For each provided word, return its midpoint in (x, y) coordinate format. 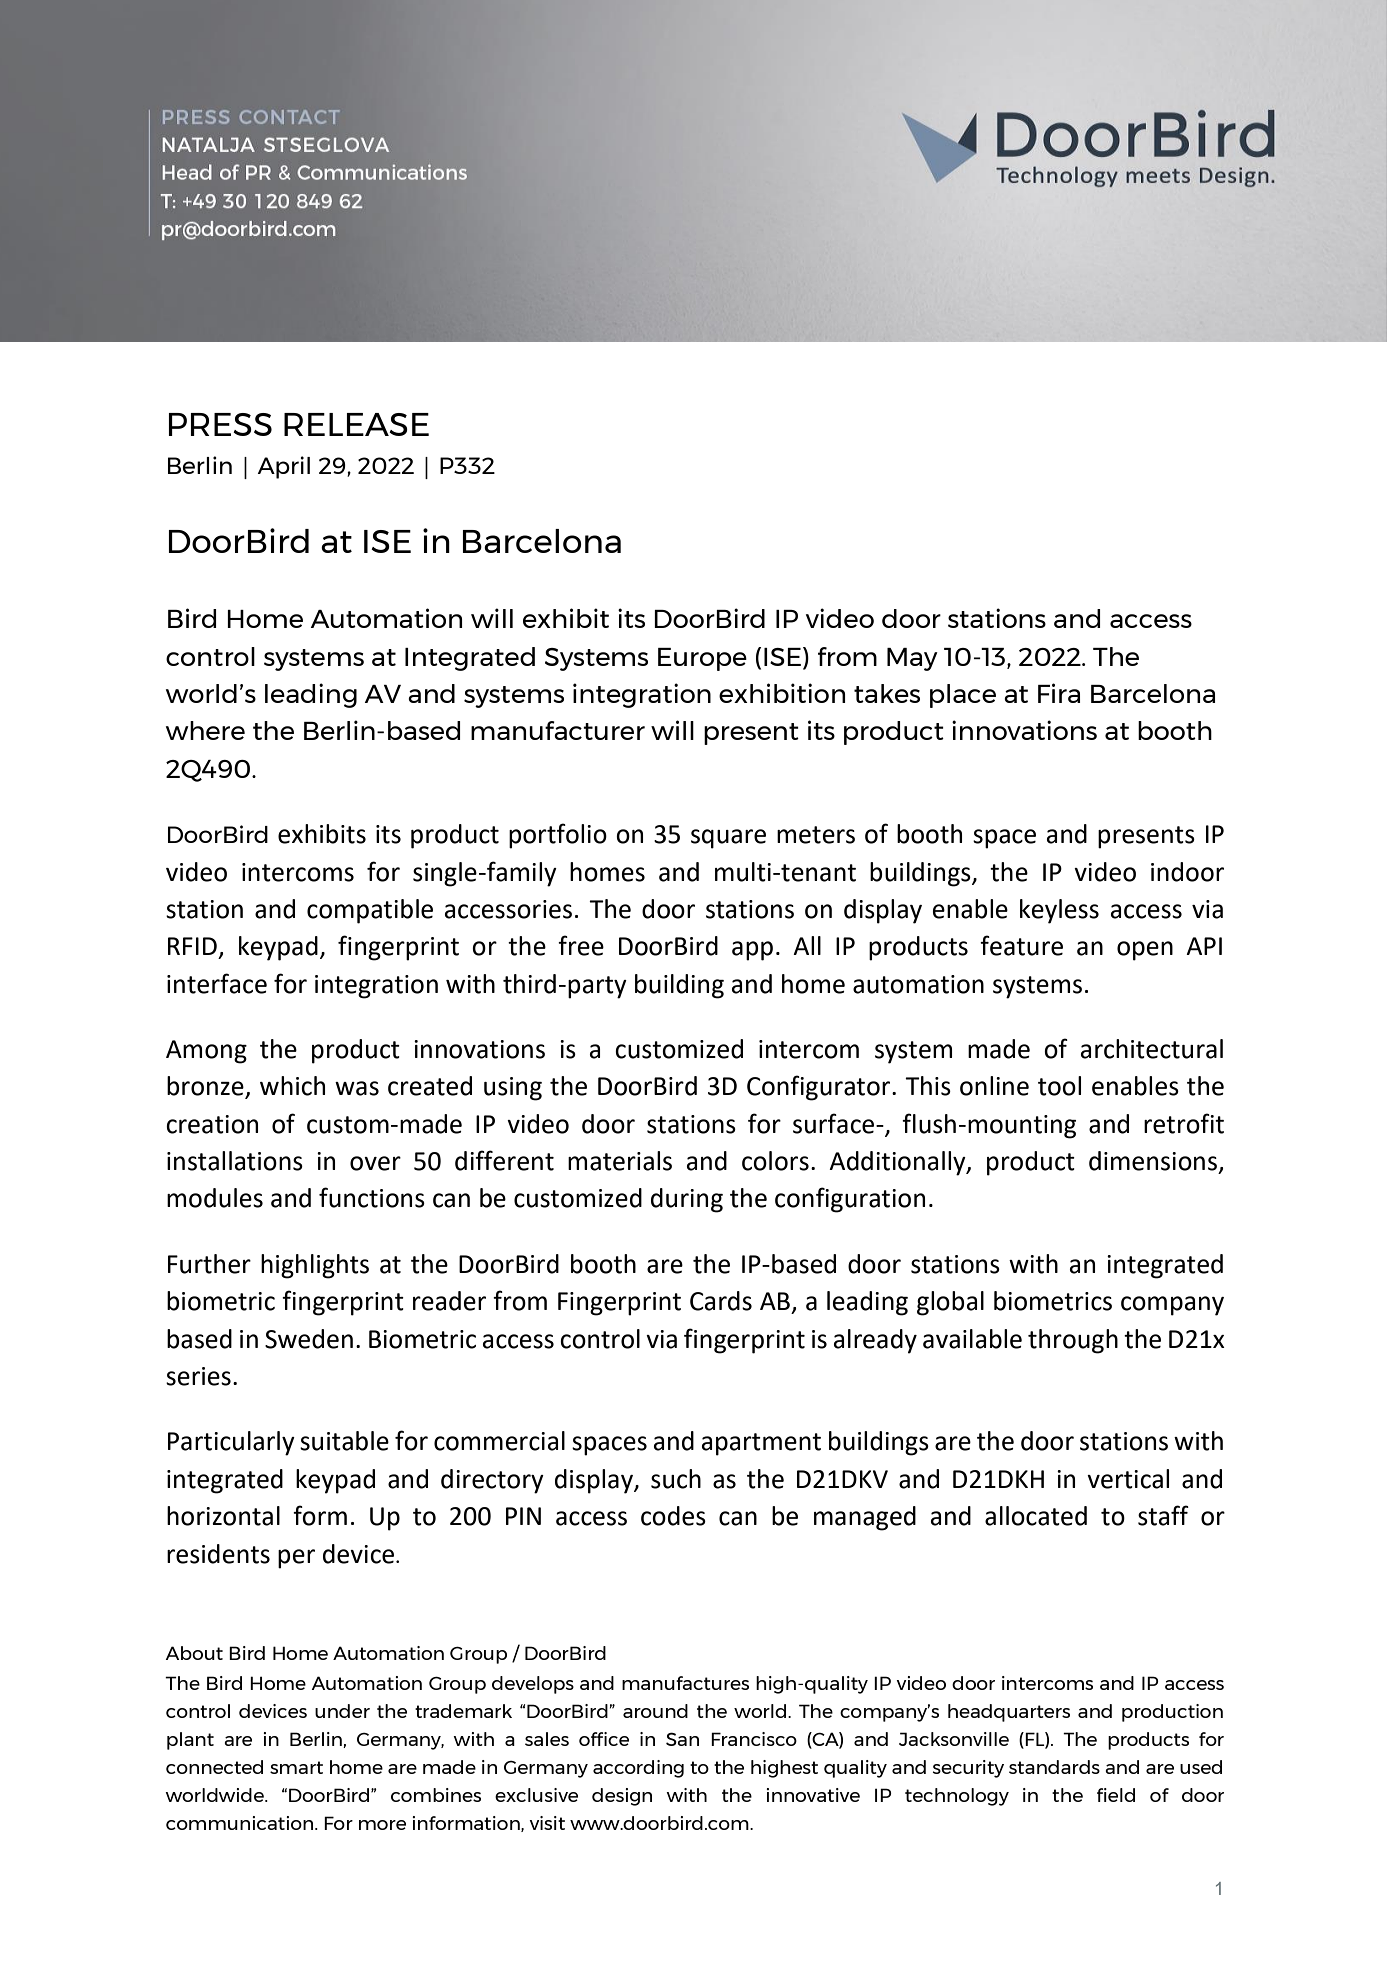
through (1073, 1341)
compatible (370, 911)
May (912, 659)
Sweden (309, 1339)
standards (1054, 1767)
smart (296, 1767)
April (284, 467)
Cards (721, 1301)
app (752, 951)
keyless (1059, 911)
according (638, 1769)
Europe (702, 659)
